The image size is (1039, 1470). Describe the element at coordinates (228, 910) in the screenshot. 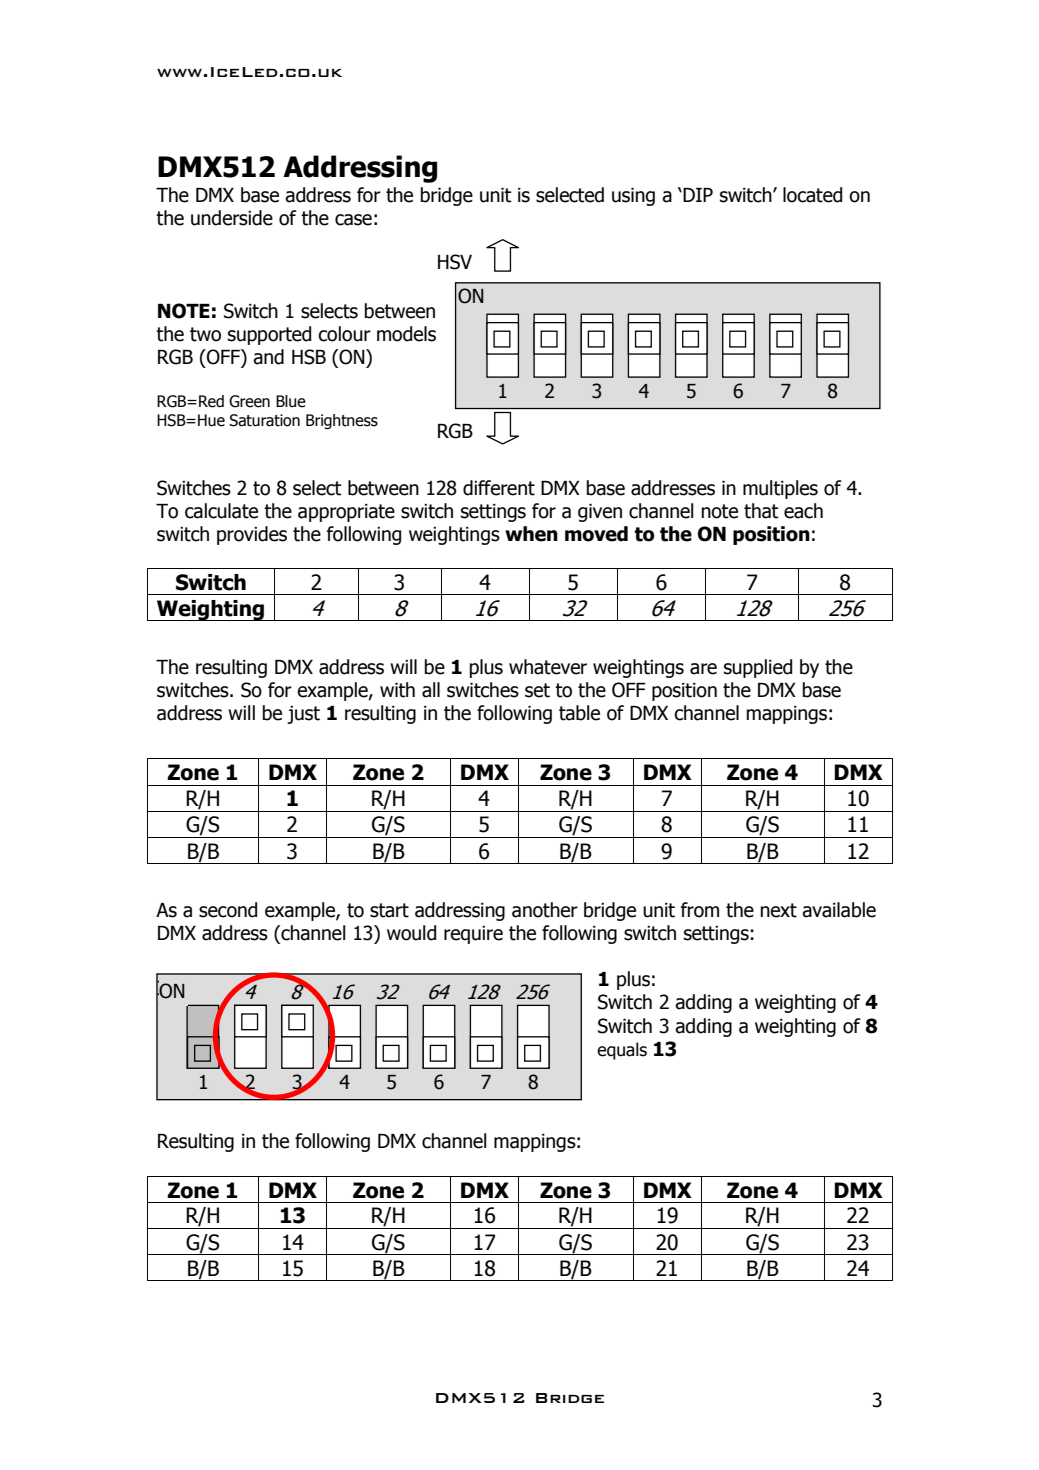

I see `second` at that location.
